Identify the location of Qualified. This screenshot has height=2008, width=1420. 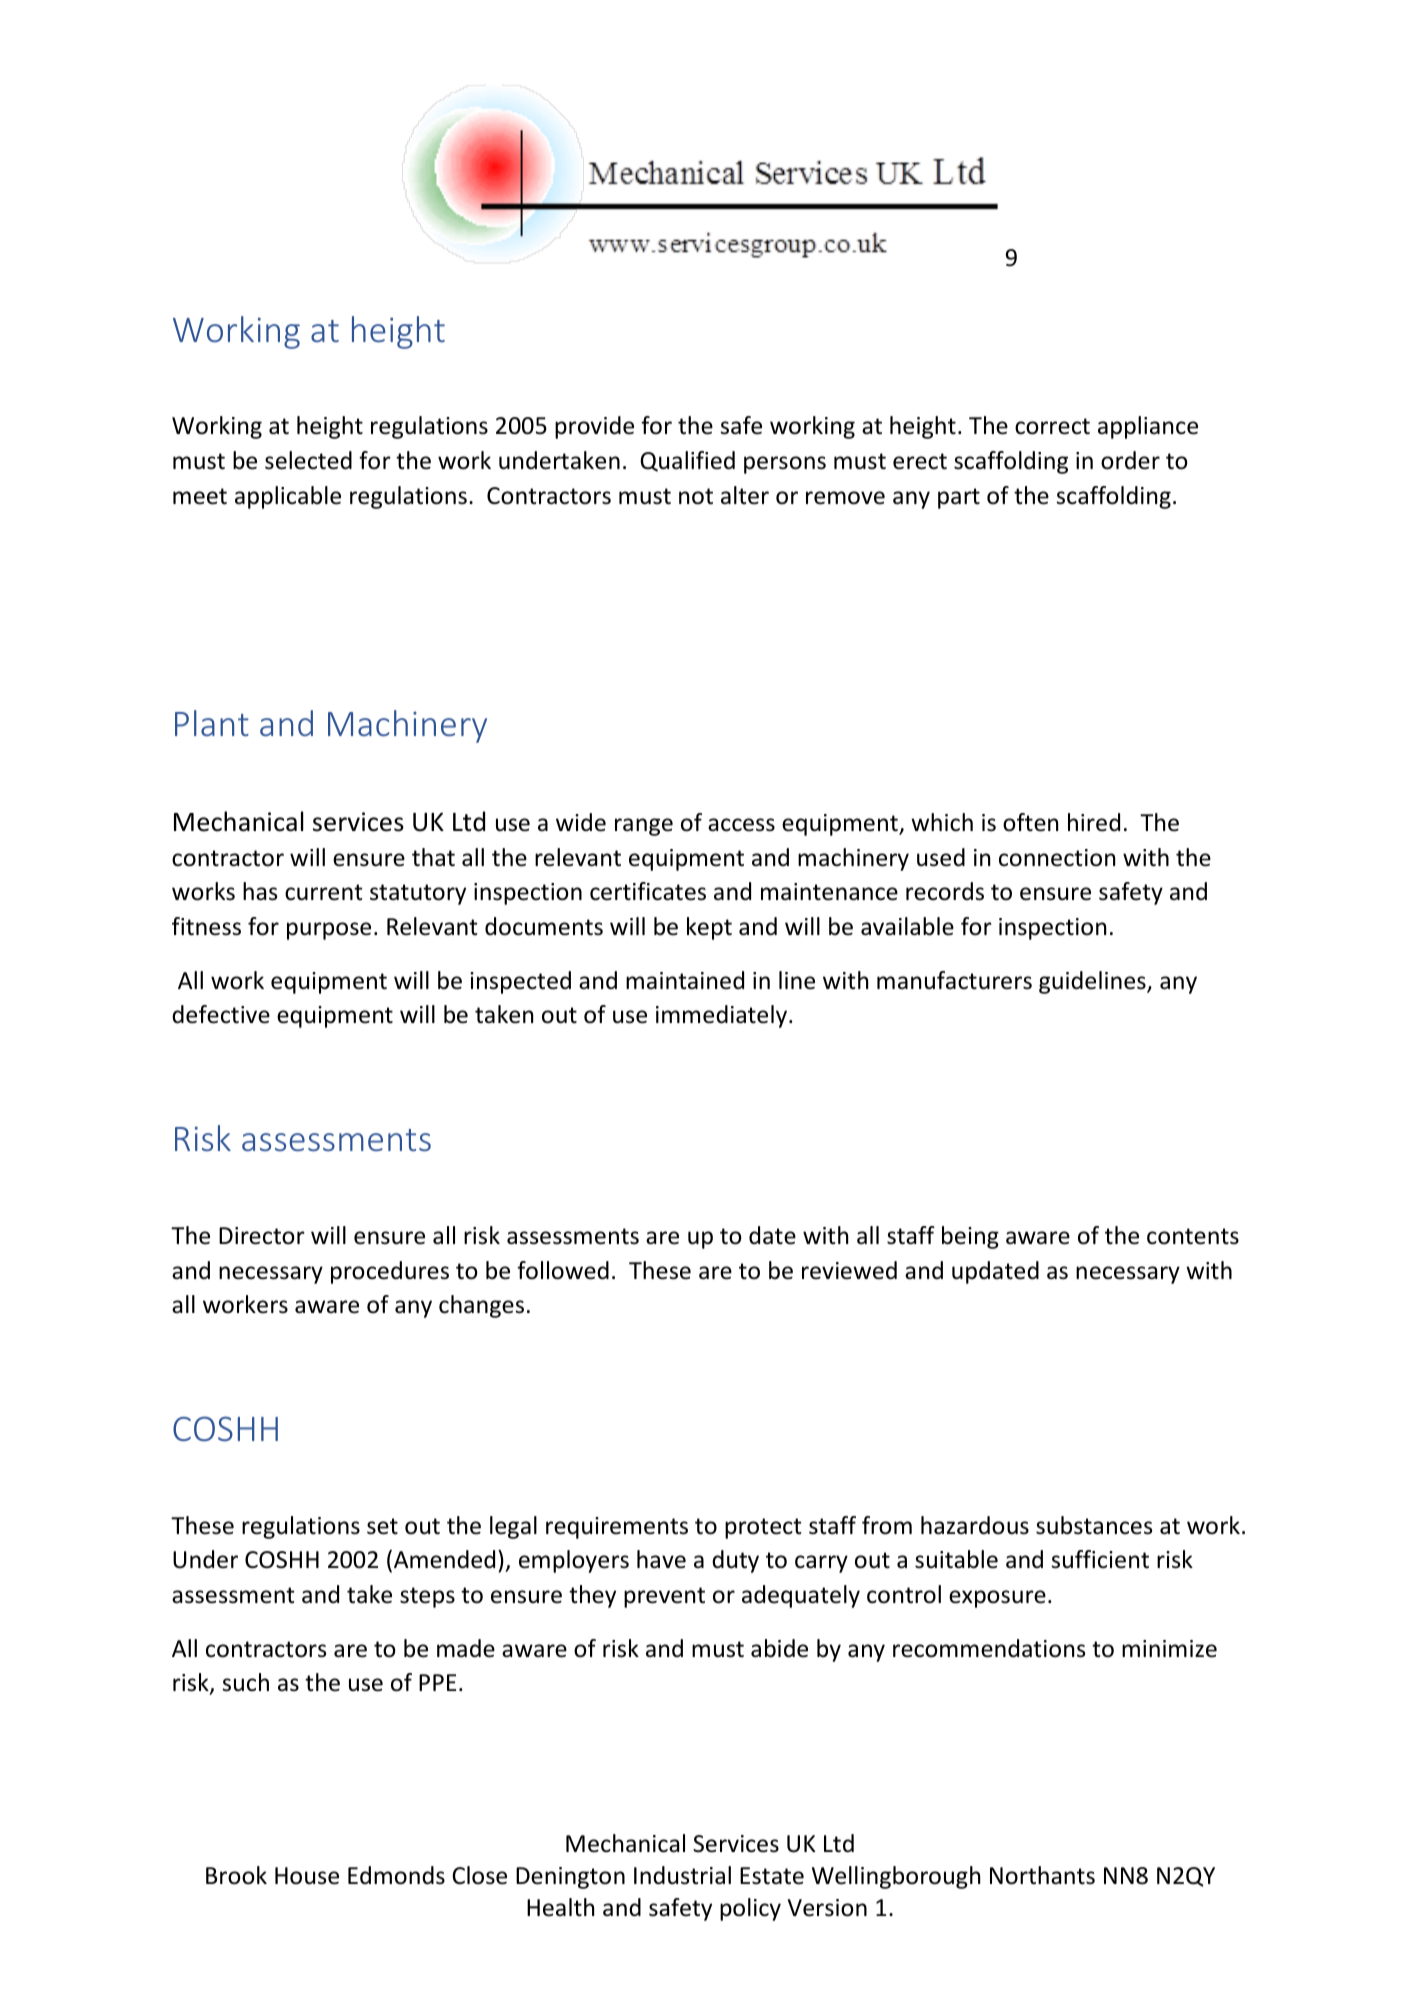
(687, 461).
